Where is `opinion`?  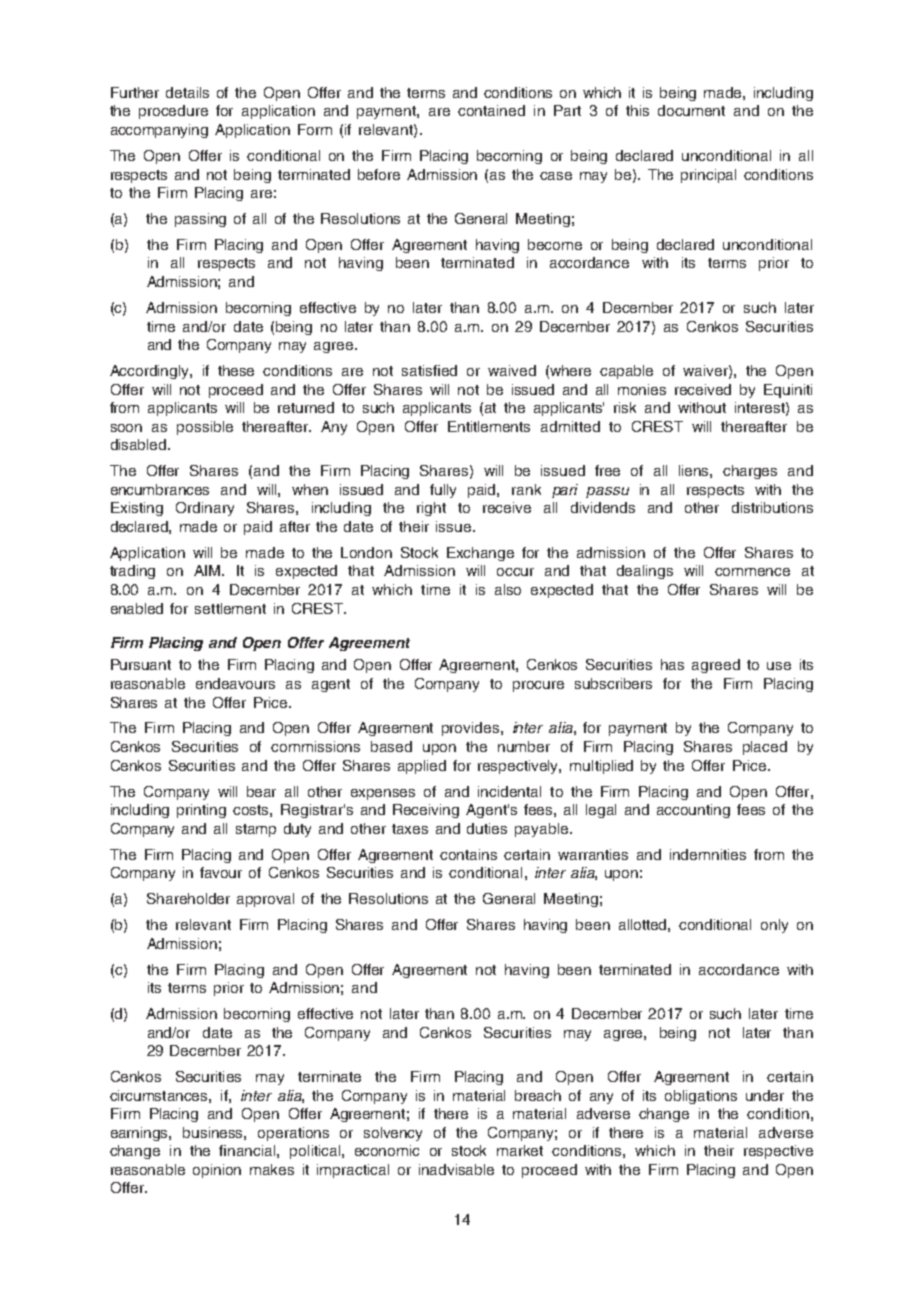 opinion is located at coordinates (217, 1171).
